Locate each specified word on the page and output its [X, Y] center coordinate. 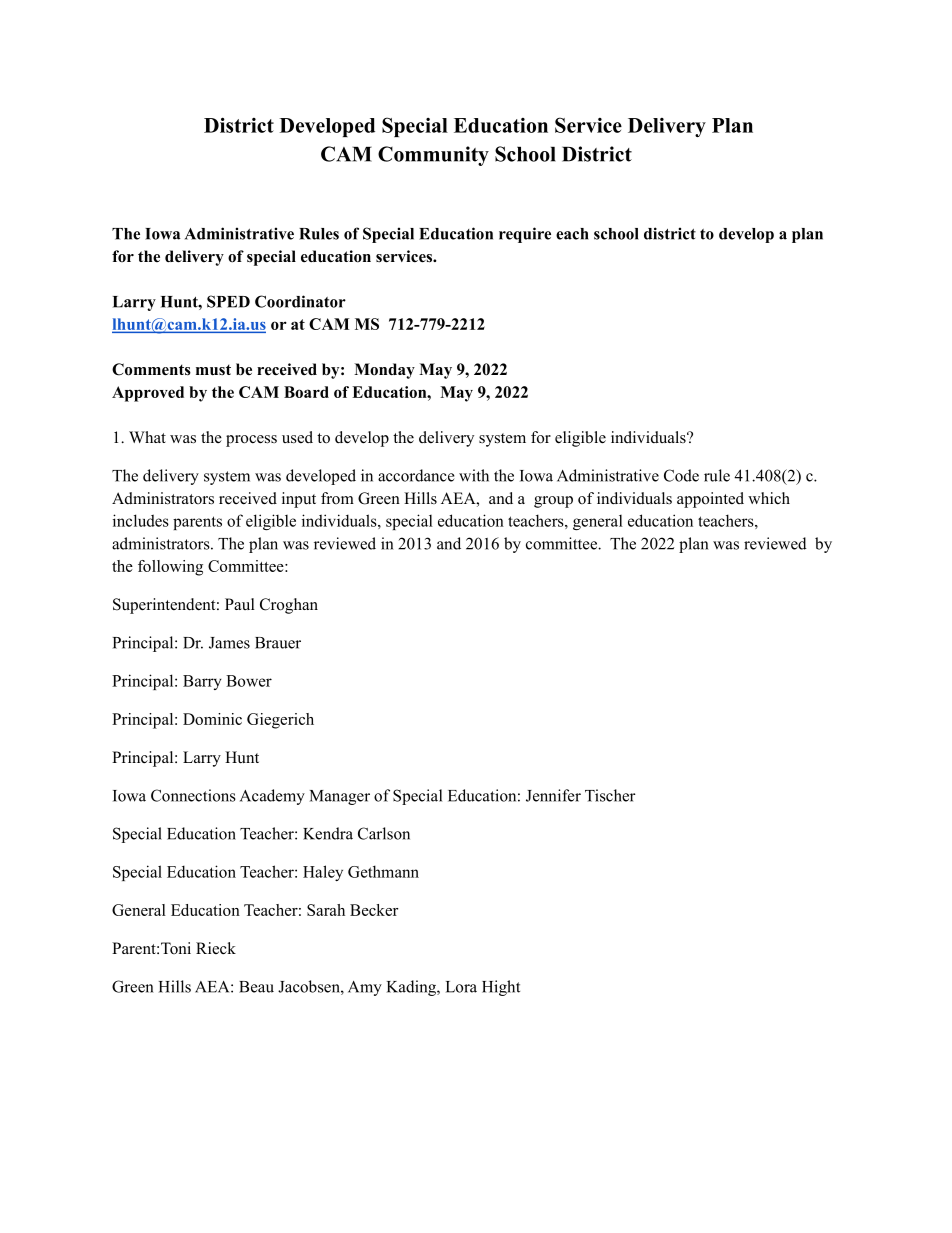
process [251, 441]
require [525, 235]
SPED [228, 301]
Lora [461, 987]
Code [681, 475]
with [474, 475]
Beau [256, 987]
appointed [710, 500]
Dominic [212, 719]
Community [433, 156]
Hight [501, 988]
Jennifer [553, 795]
